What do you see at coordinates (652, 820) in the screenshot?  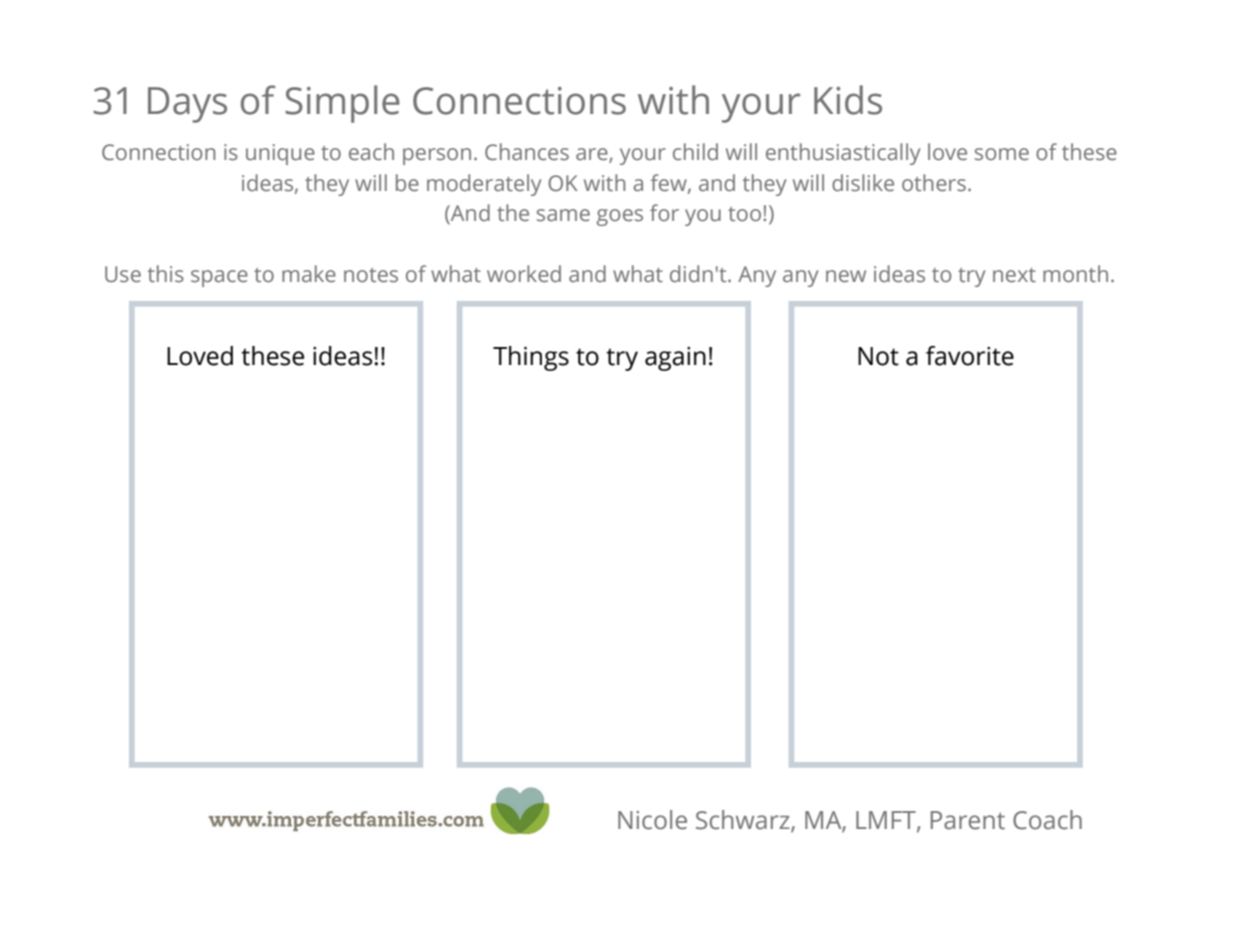 I see `Nicole` at bounding box center [652, 820].
